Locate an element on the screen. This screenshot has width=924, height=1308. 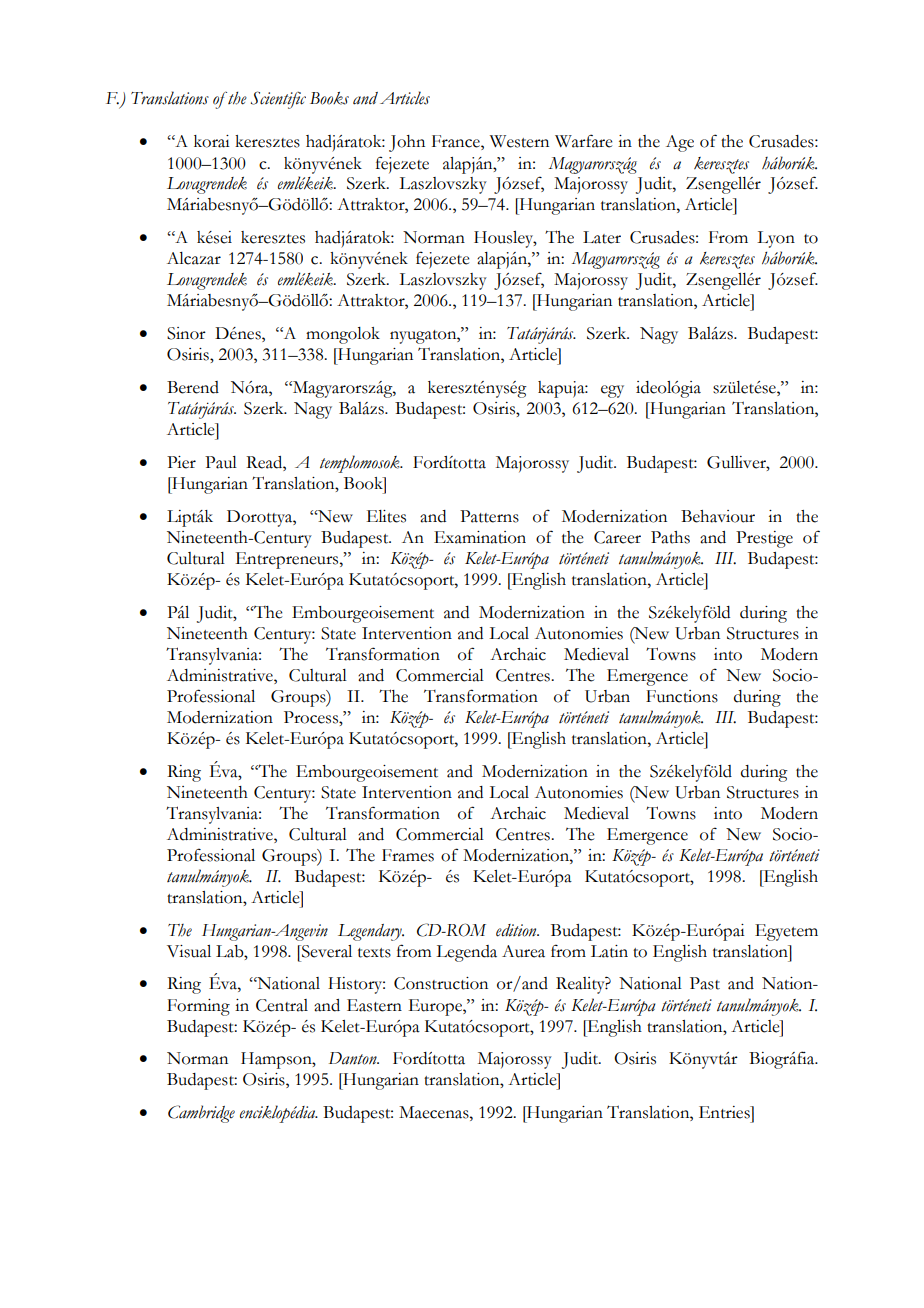
Age is located at coordinates (680, 143).
